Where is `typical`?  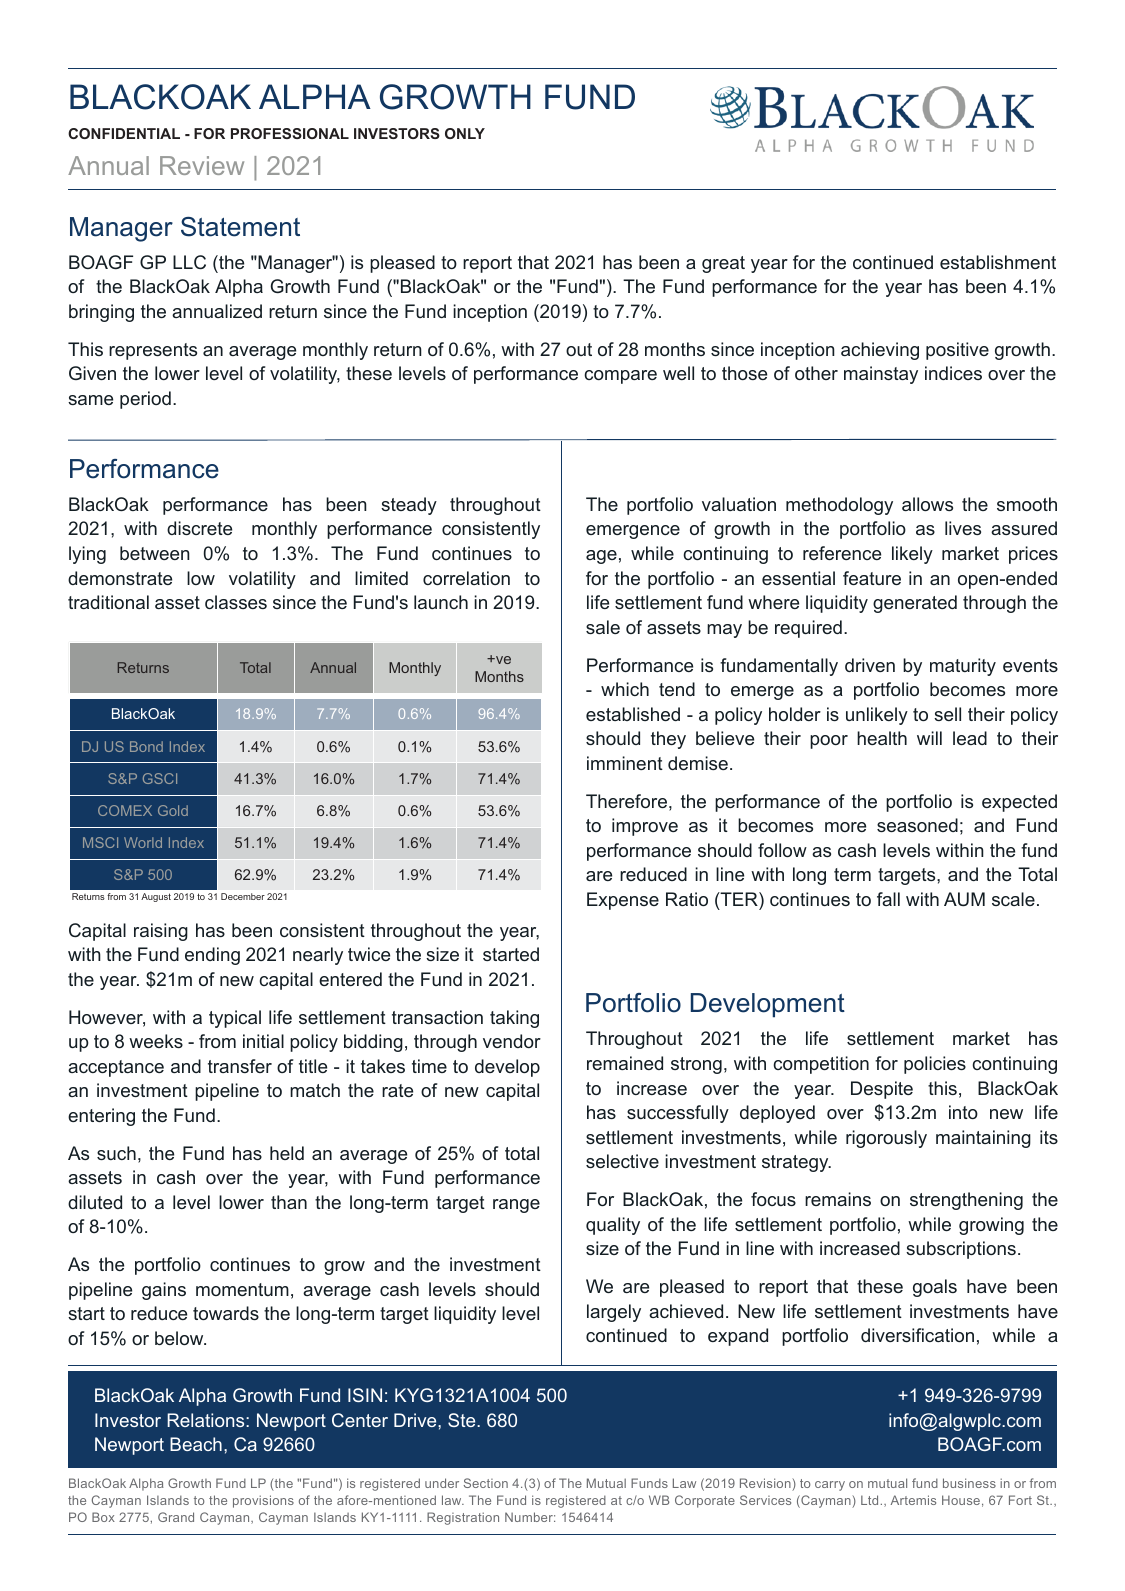
typical is located at coordinates (235, 1019).
